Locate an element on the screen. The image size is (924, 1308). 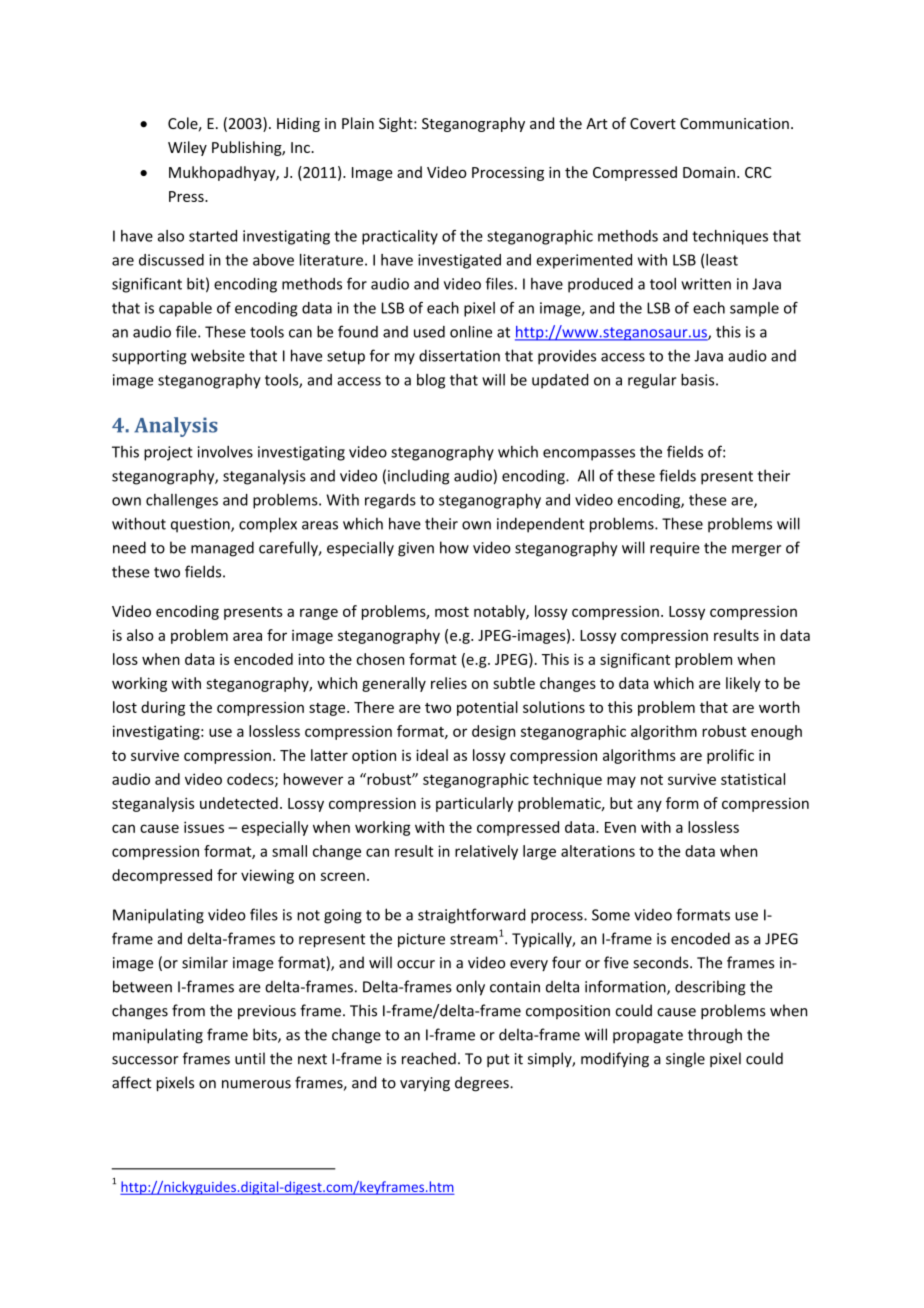
involves is located at coordinates (225, 452).
